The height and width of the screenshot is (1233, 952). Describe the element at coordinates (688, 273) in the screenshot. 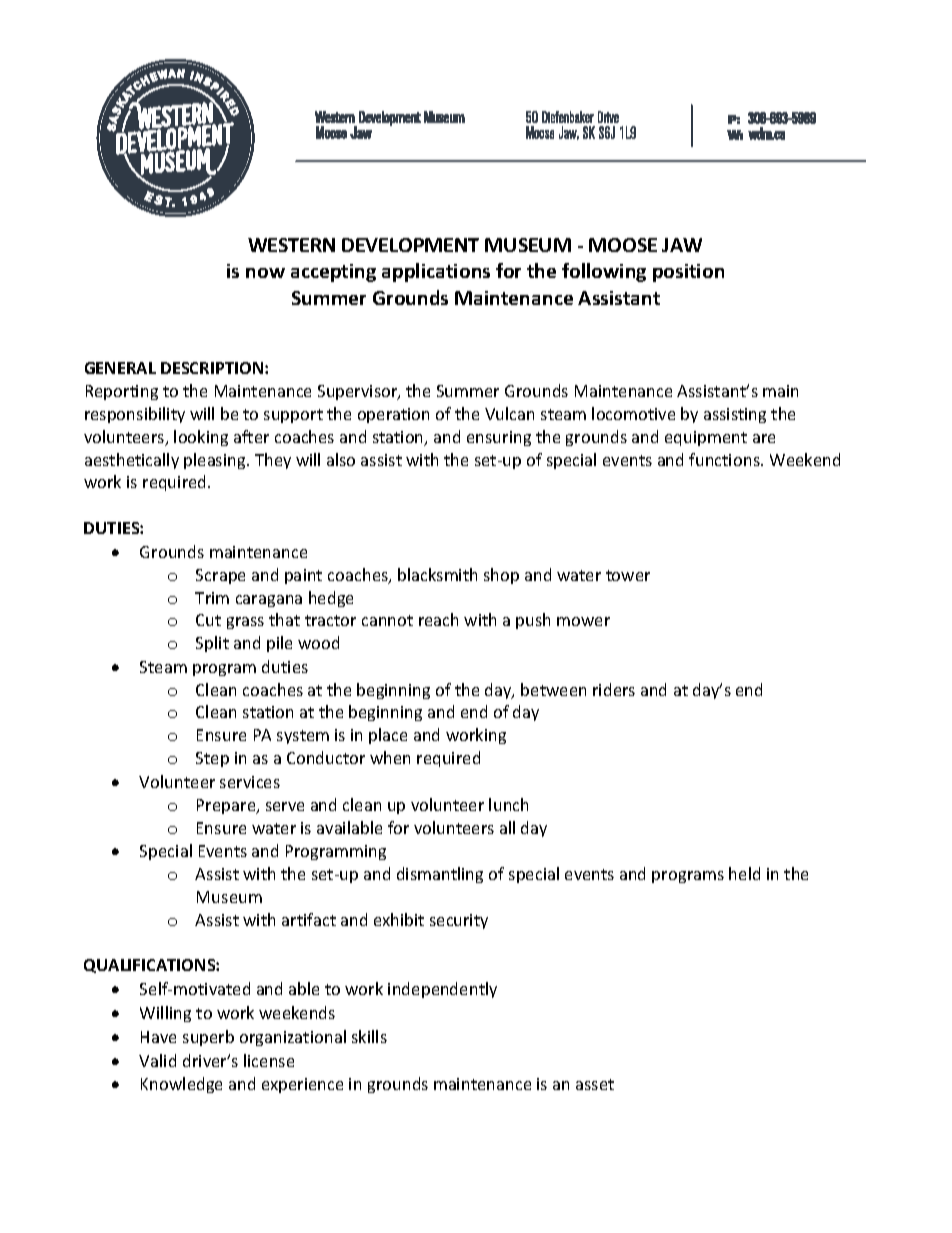

I see `position` at that location.
